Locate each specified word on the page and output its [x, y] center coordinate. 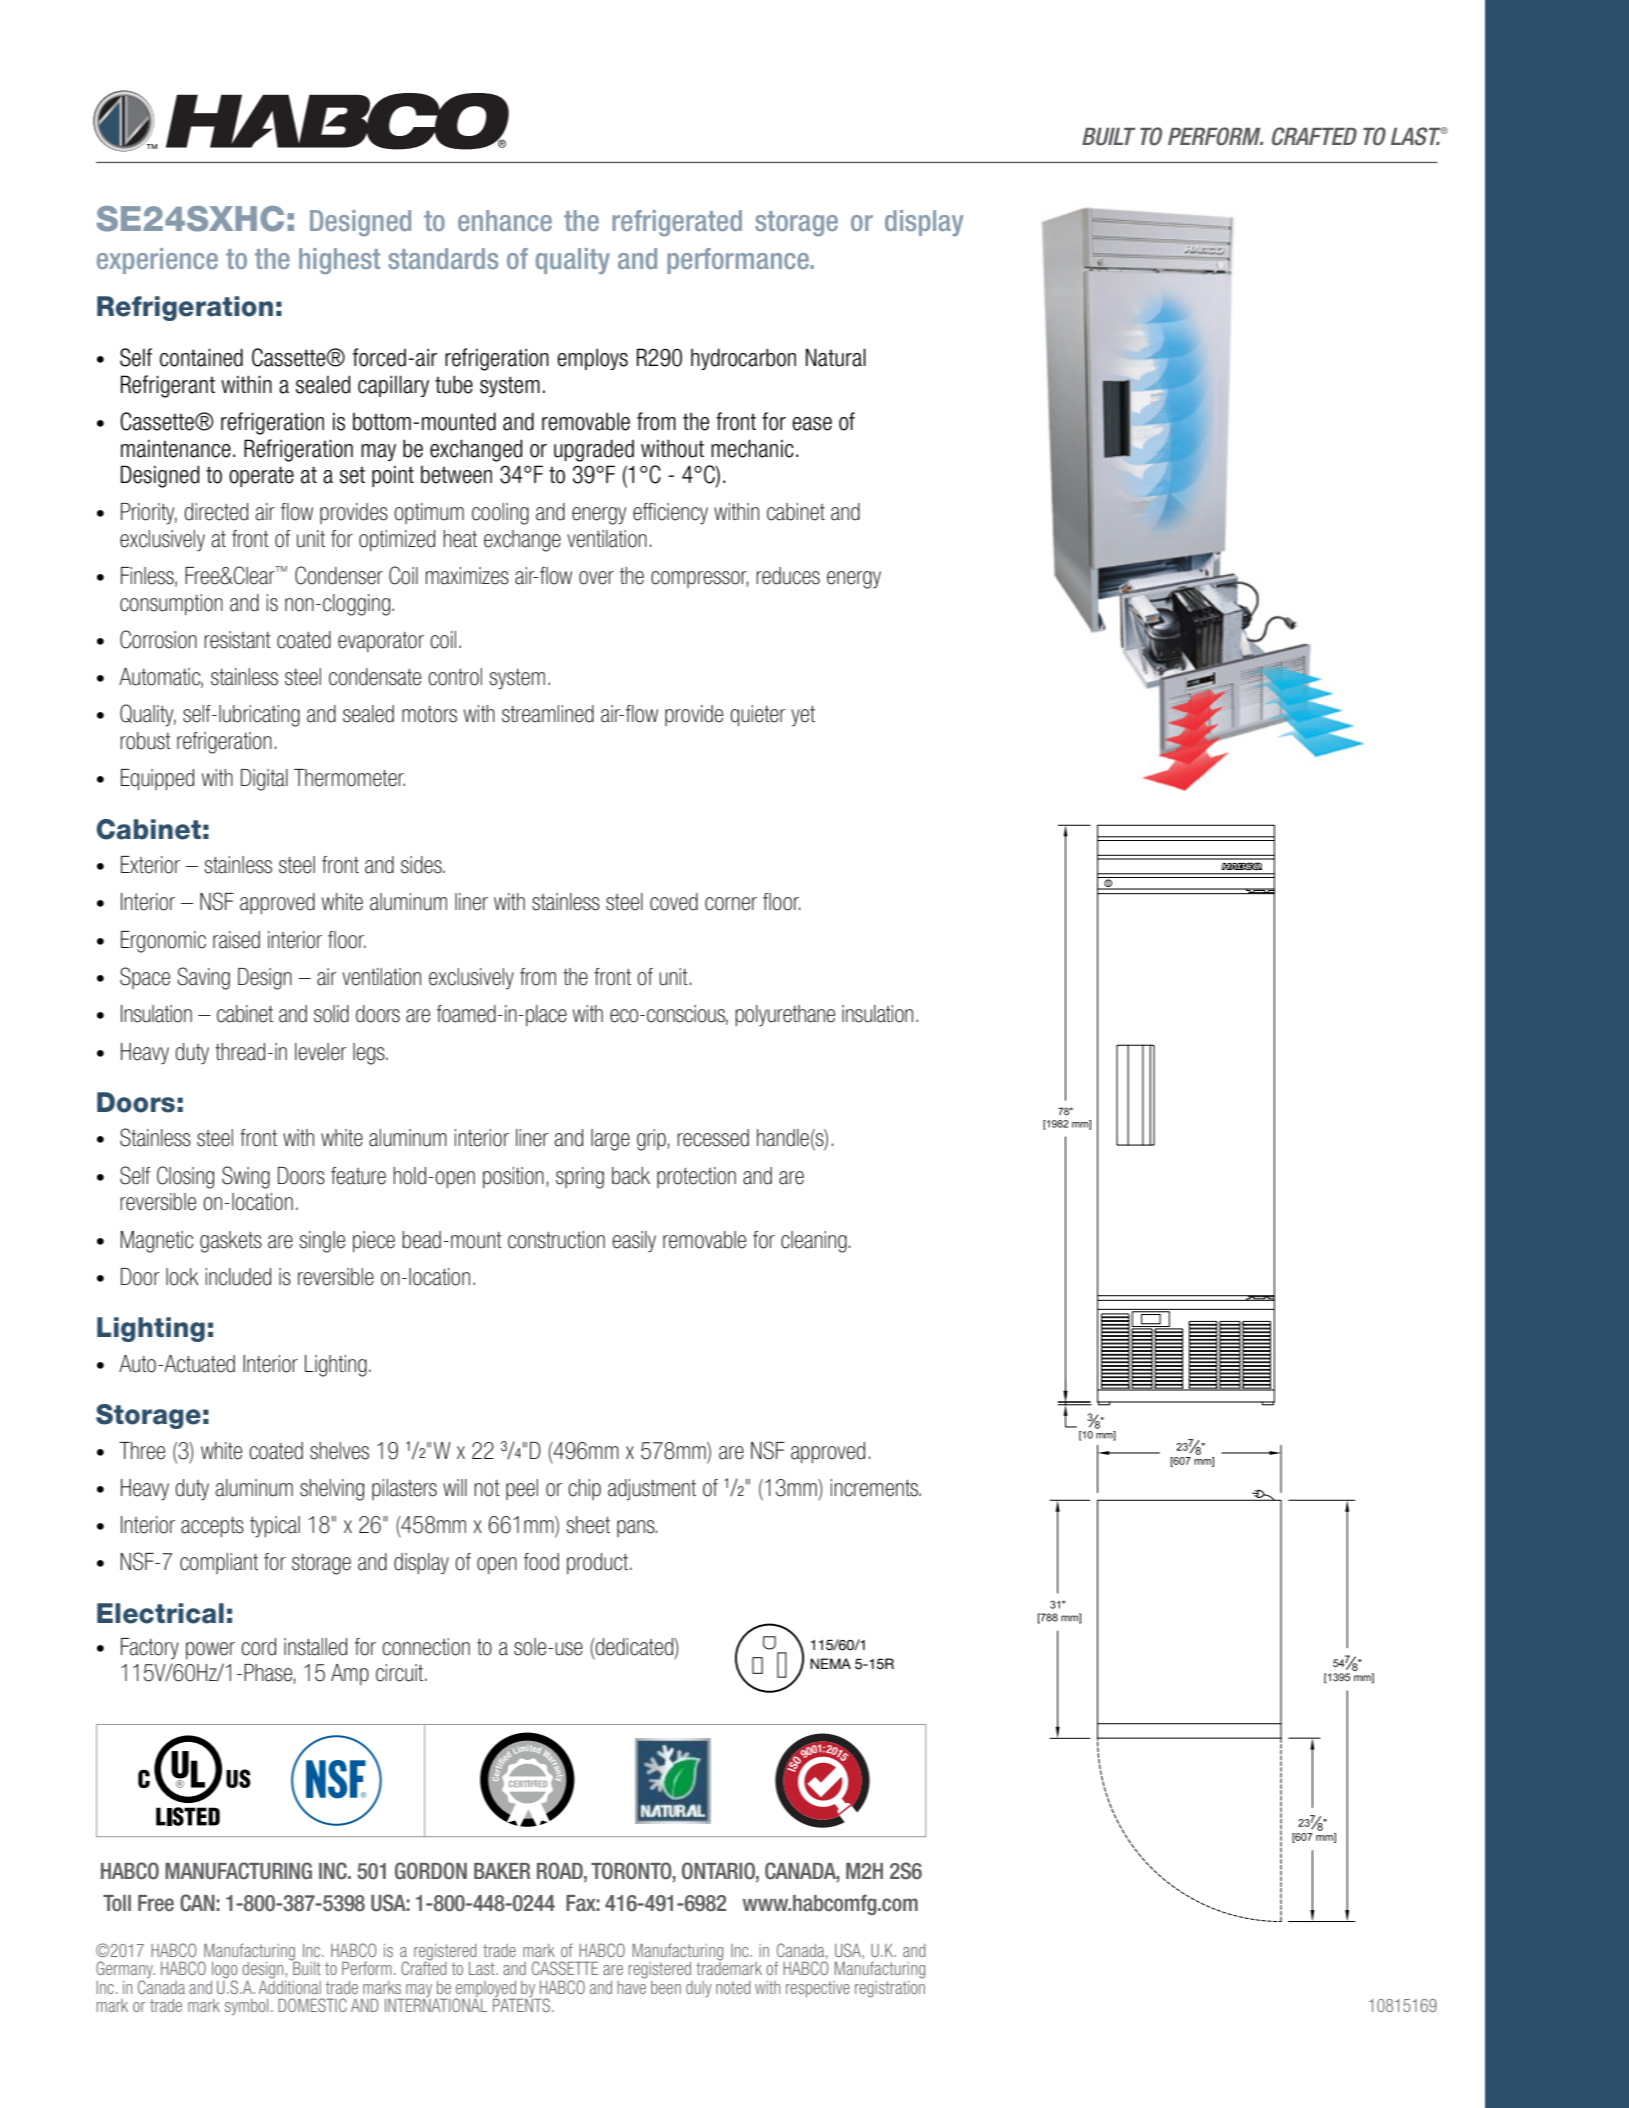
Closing [185, 1177]
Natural [836, 357]
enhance [505, 220]
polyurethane [785, 1016]
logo [225, 1971]
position [513, 1177]
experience [157, 261]
